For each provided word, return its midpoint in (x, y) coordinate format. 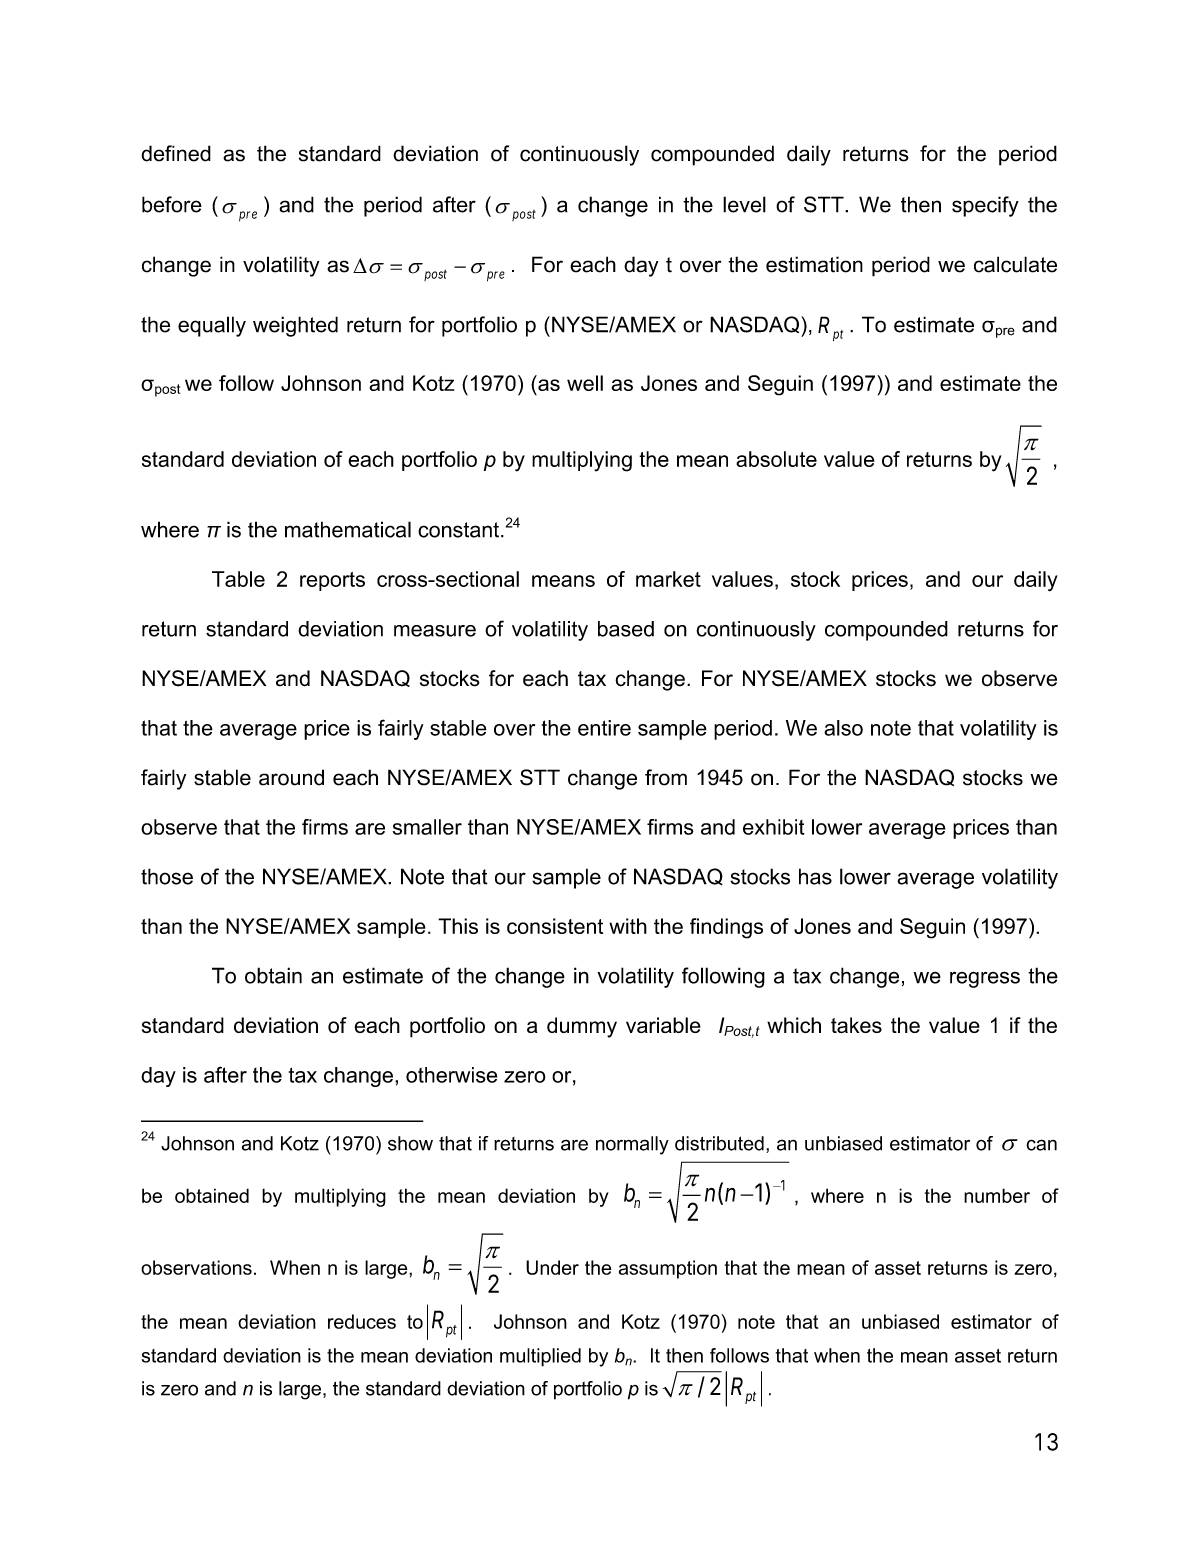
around (291, 777)
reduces (362, 1321)
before (172, 204)
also (843, 728)
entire (604, 728)
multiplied (540, 1357)
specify (985, 206)
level (744, 204)
